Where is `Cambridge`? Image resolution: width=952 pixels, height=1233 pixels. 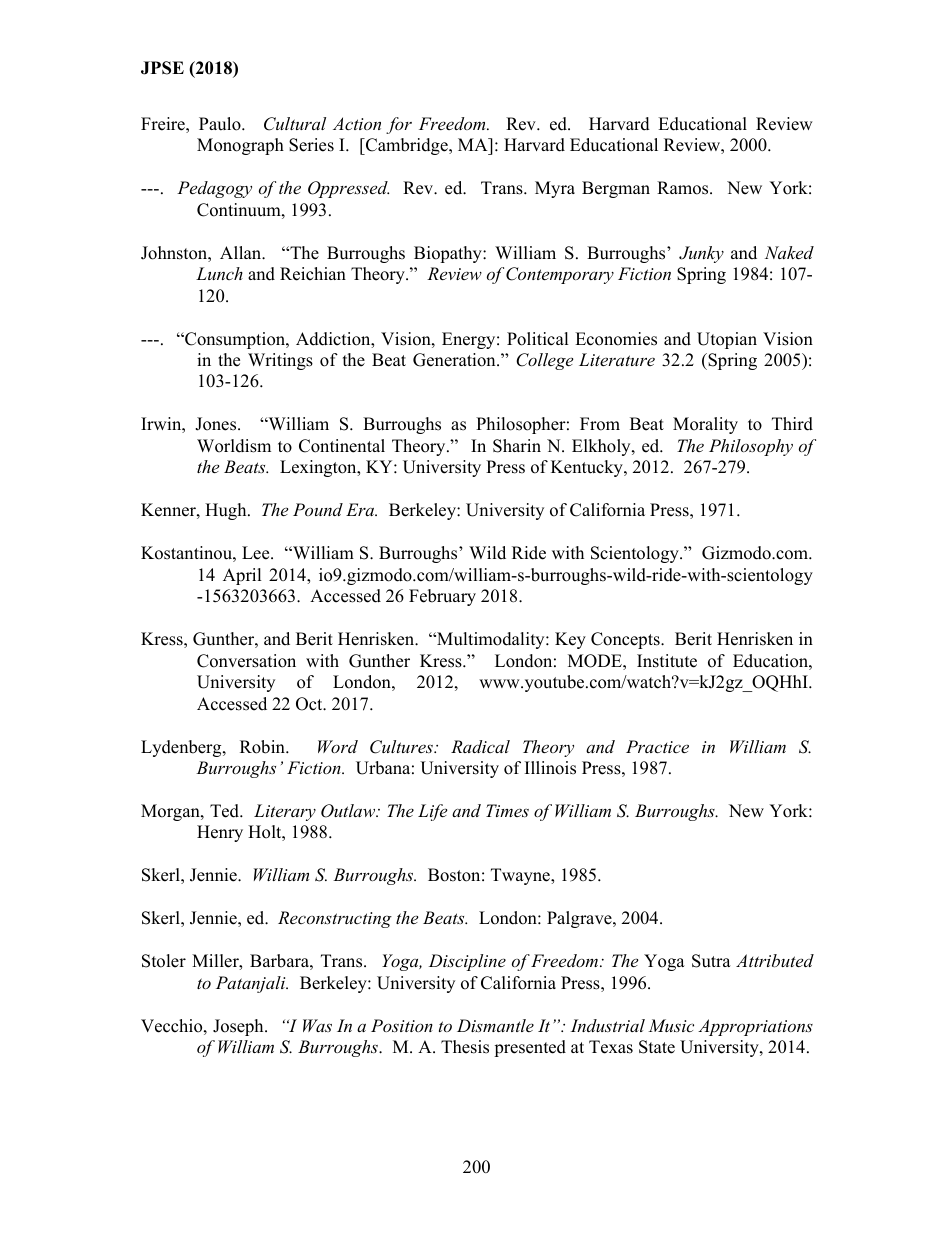
Cambridge is located at coordinates (407, 146).
